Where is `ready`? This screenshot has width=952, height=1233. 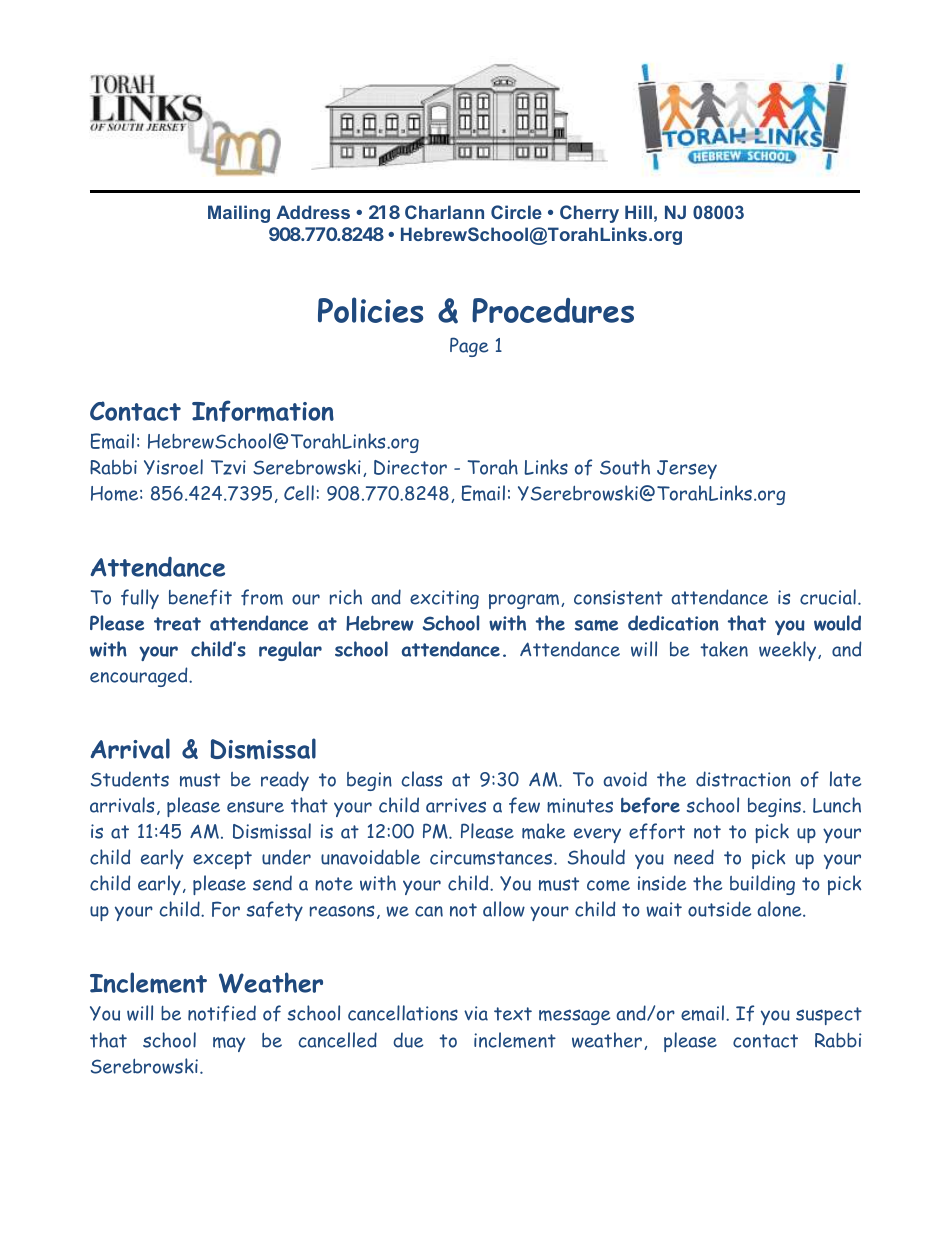
ready is located at coordinates (285, 781).
